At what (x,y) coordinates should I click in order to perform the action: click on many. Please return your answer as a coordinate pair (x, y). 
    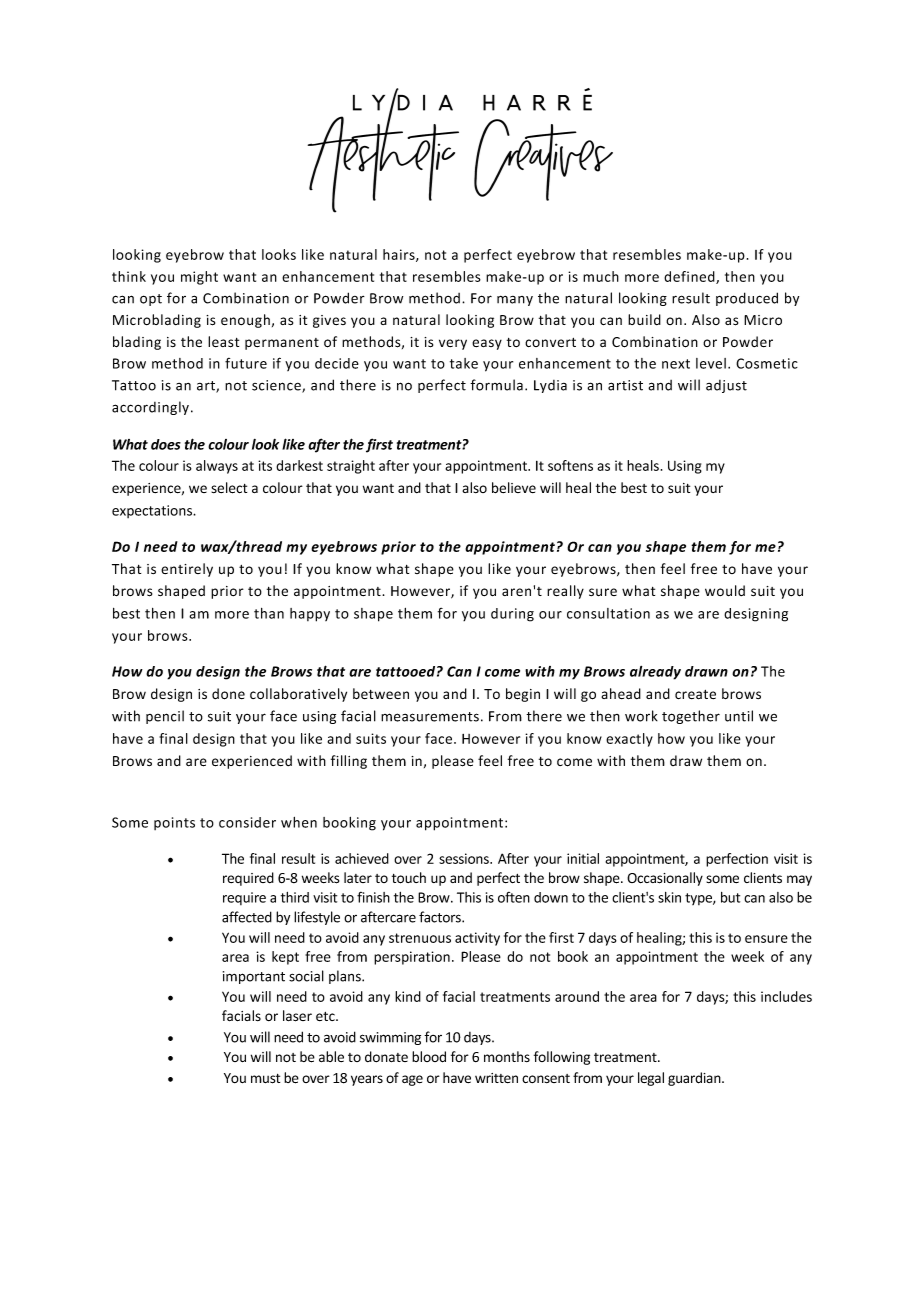
    Looking at the image, I should click on (515, 301).
